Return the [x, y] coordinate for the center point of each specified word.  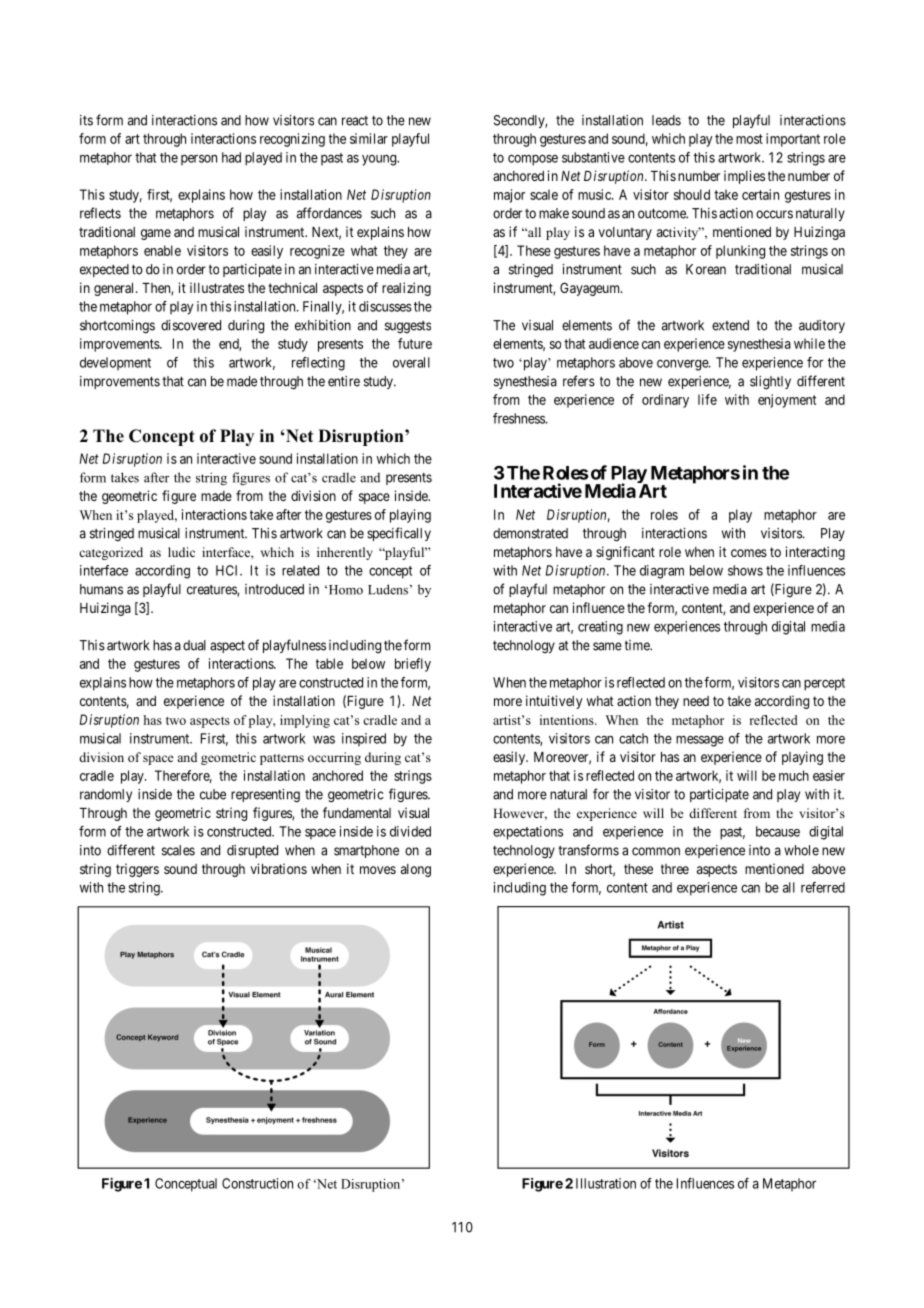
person [199, 160]
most [749, 139]
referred [823, 887]
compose [533, 160]
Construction [257, 1183]
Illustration [606, 1183]
